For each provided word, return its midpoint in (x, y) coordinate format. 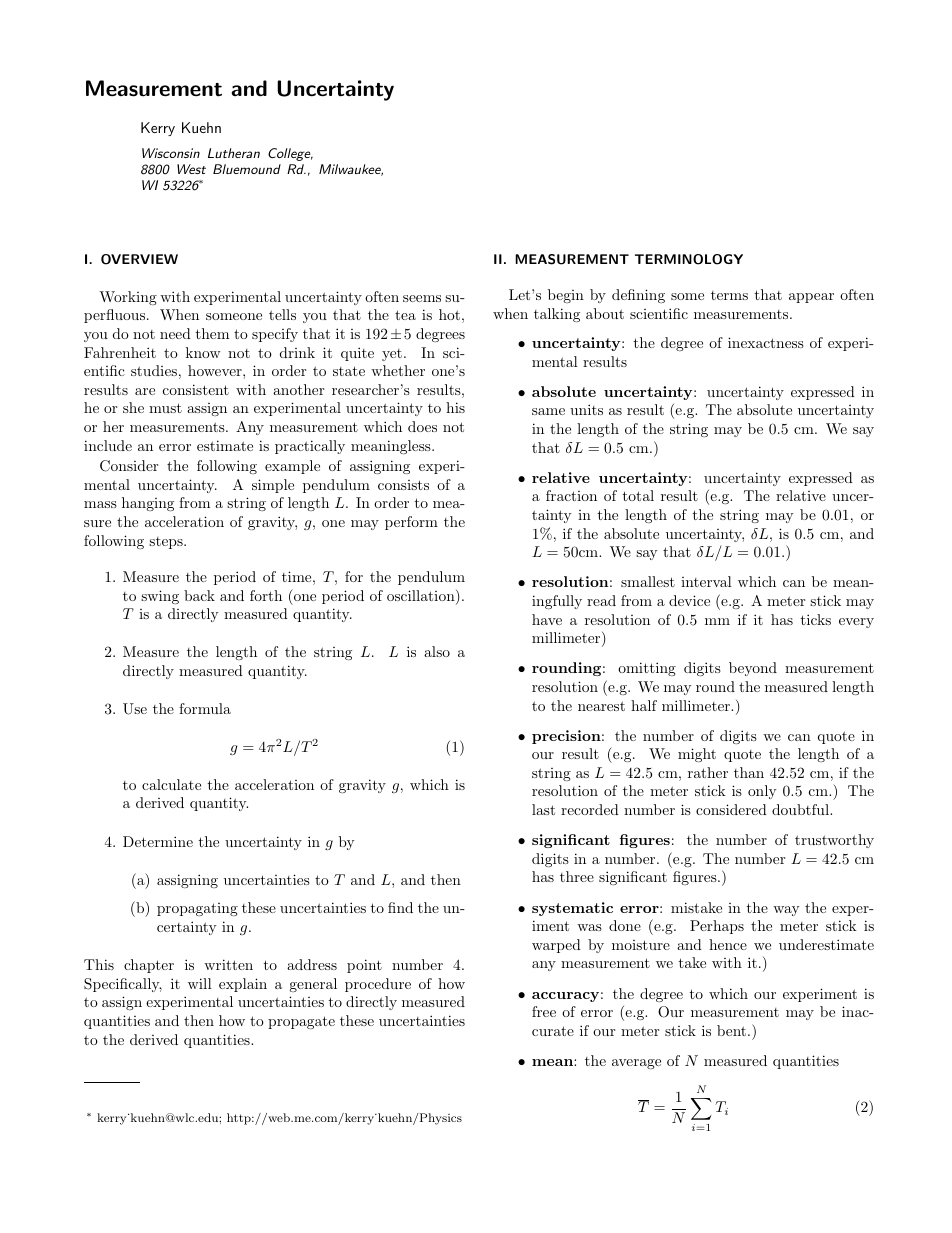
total (638, 495)
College (290, 154)
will (200, 983)
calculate (171, 784)
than (749, 772)
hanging (148, 504)
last (543, 809)
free (544, 1011)
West (191, 169)
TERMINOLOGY (689, 259)
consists (403, 485)
